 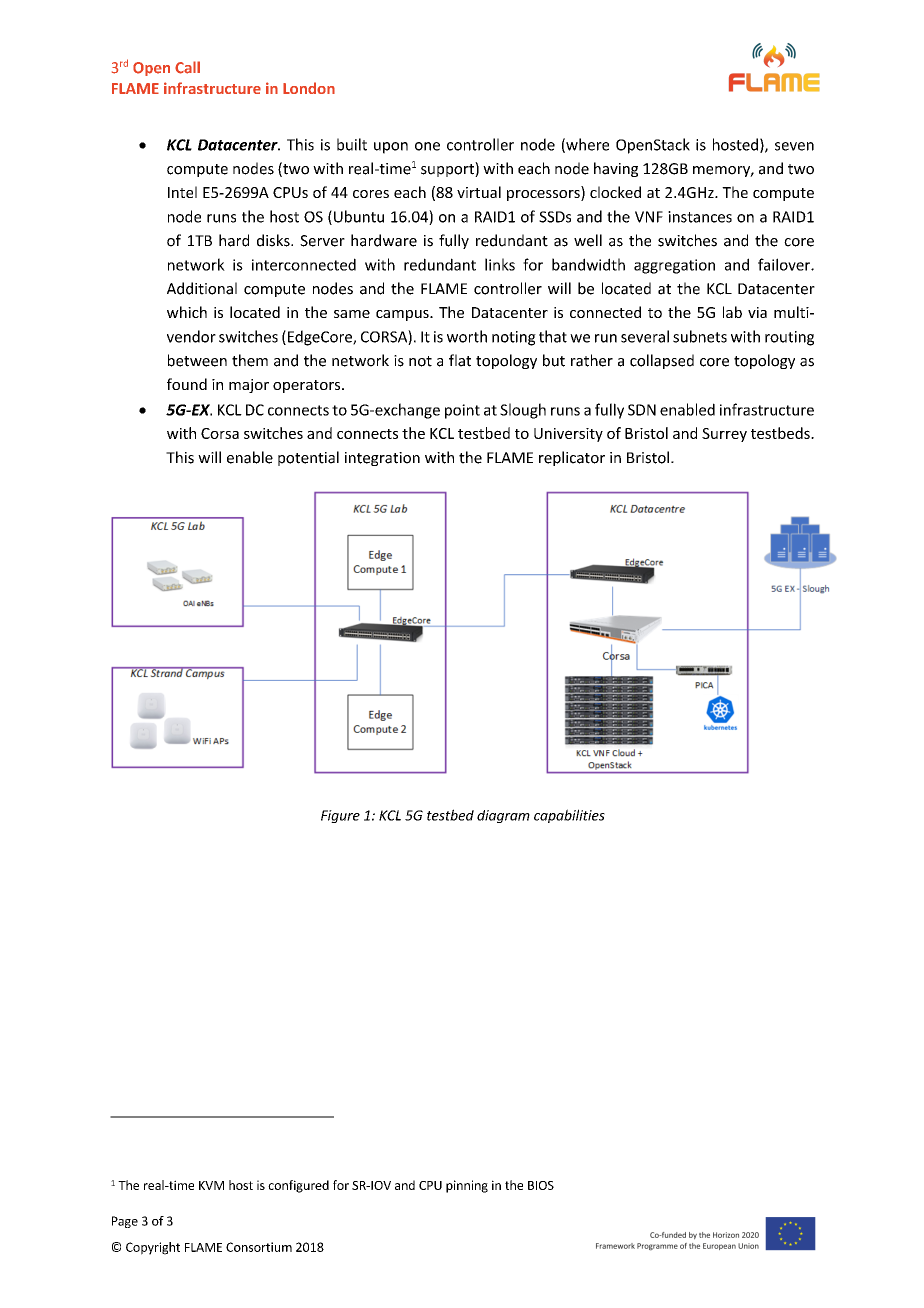 I want to click on capabilities, so click(x=569, y=816).
